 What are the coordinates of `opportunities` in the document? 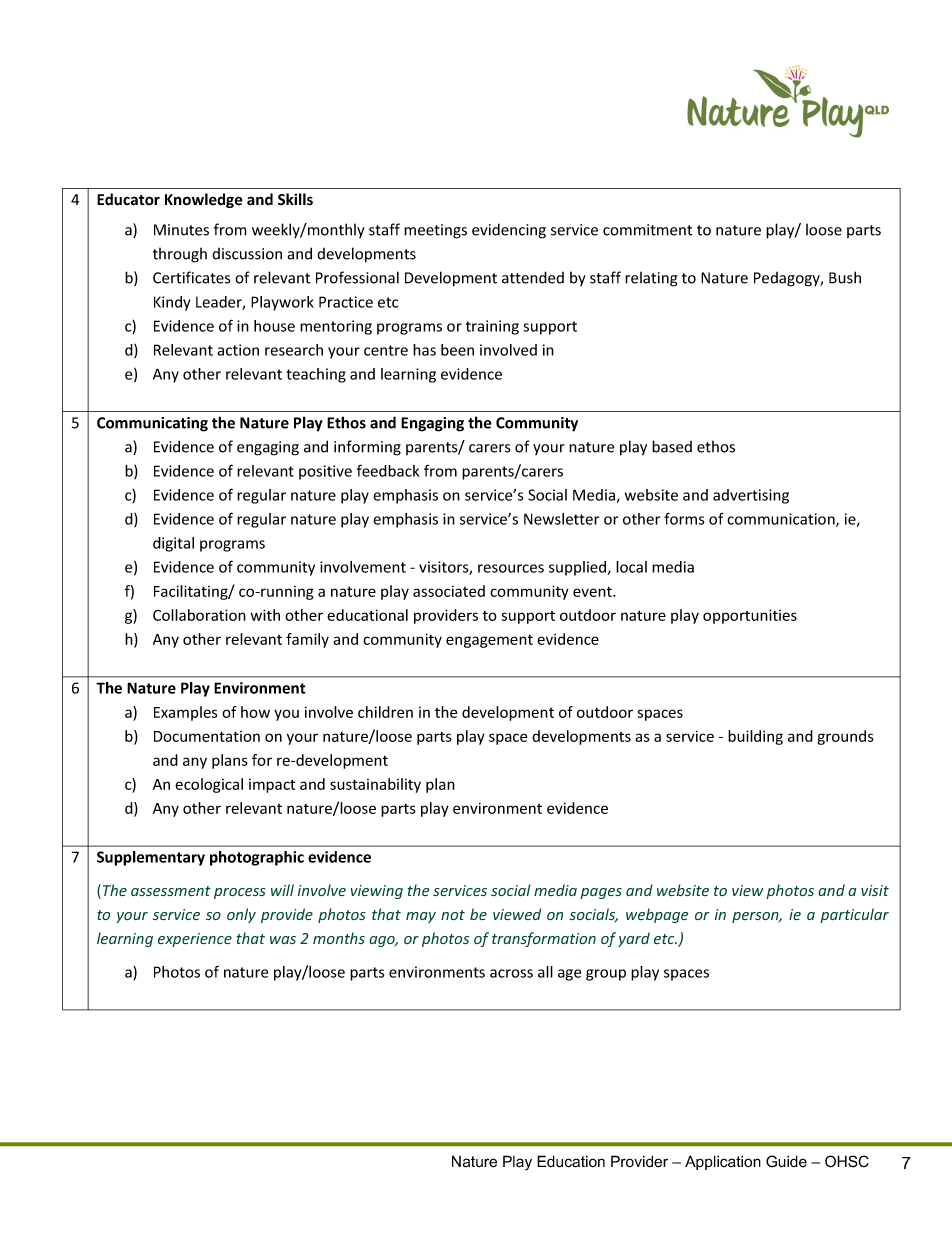 It's located at (750, 616).
